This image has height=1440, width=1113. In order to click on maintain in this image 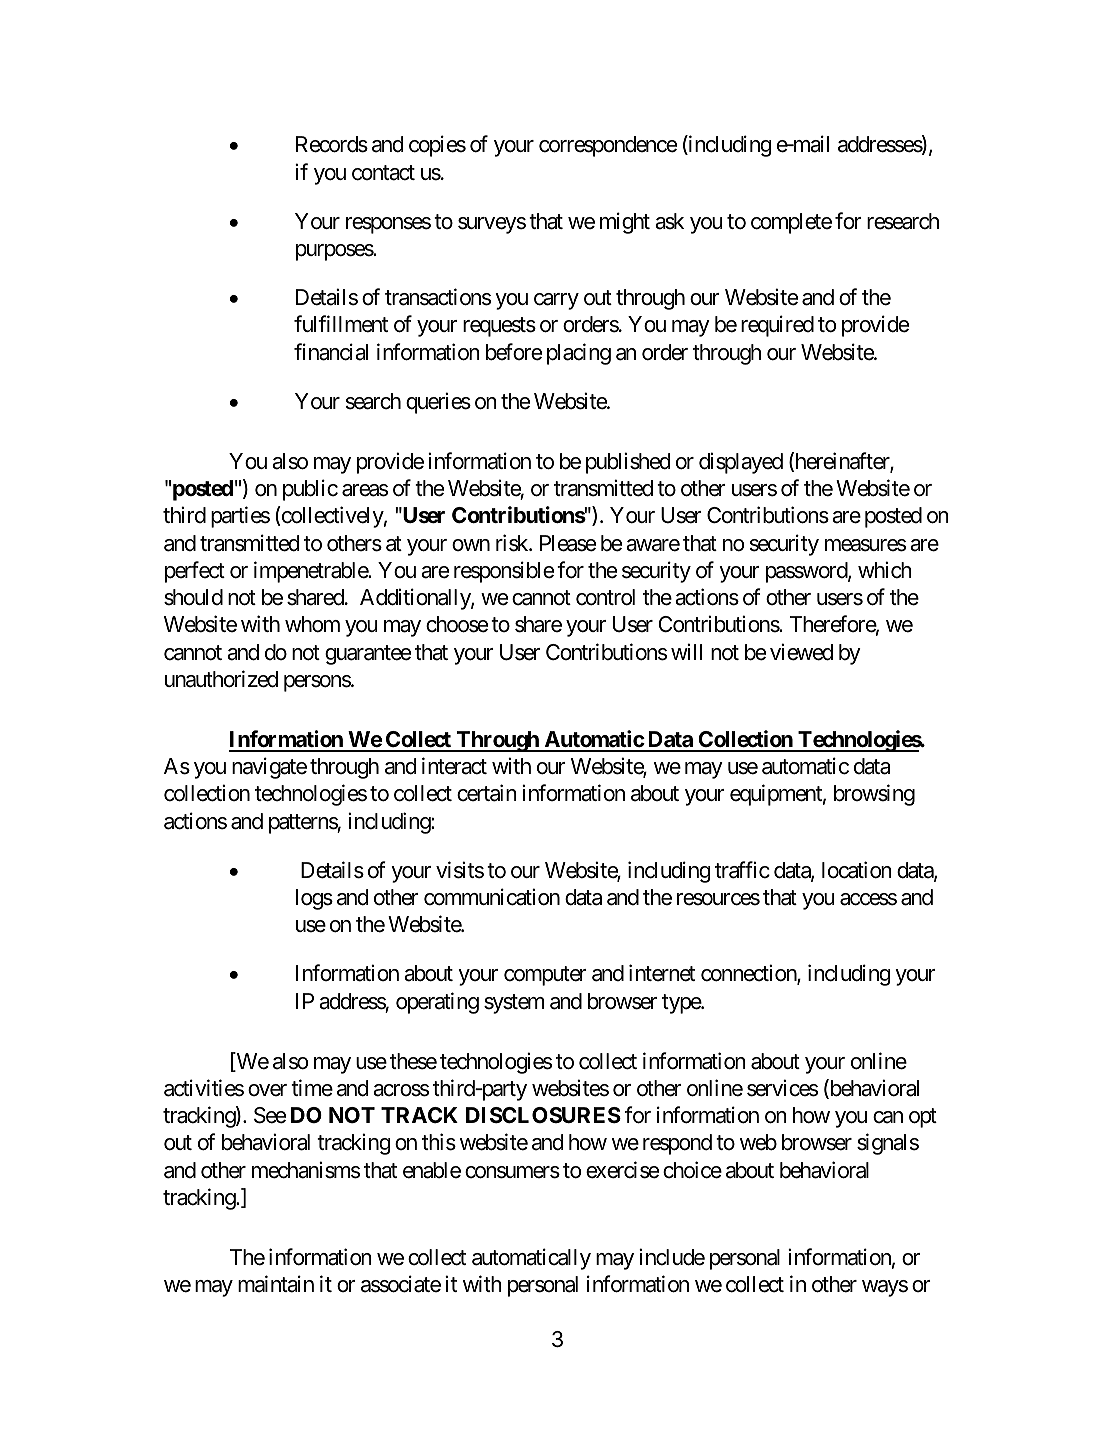, I will do `click(276, 1284)`.
